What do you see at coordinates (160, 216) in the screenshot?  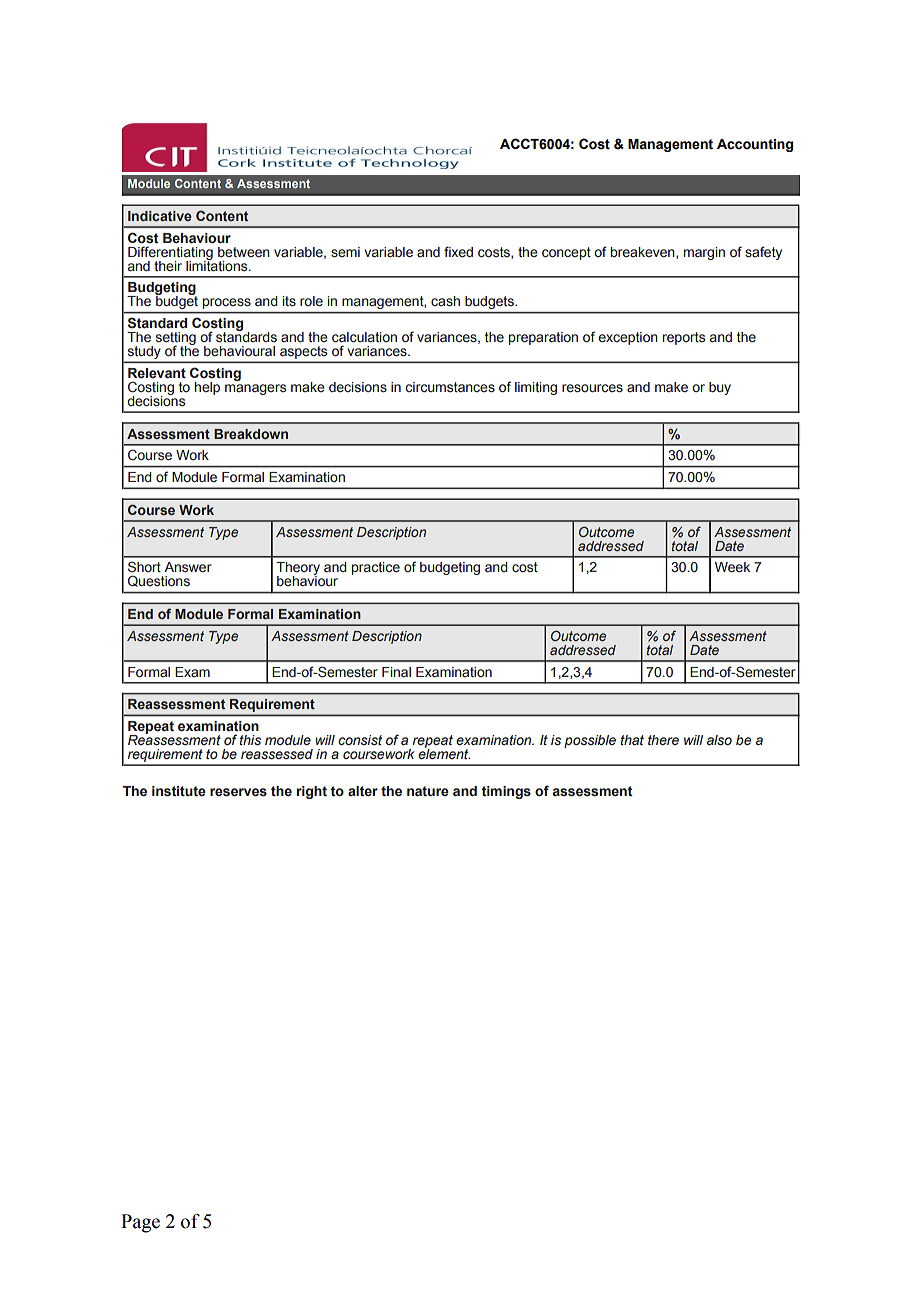 I see `Indicative` at bounding box center [160, 216].
